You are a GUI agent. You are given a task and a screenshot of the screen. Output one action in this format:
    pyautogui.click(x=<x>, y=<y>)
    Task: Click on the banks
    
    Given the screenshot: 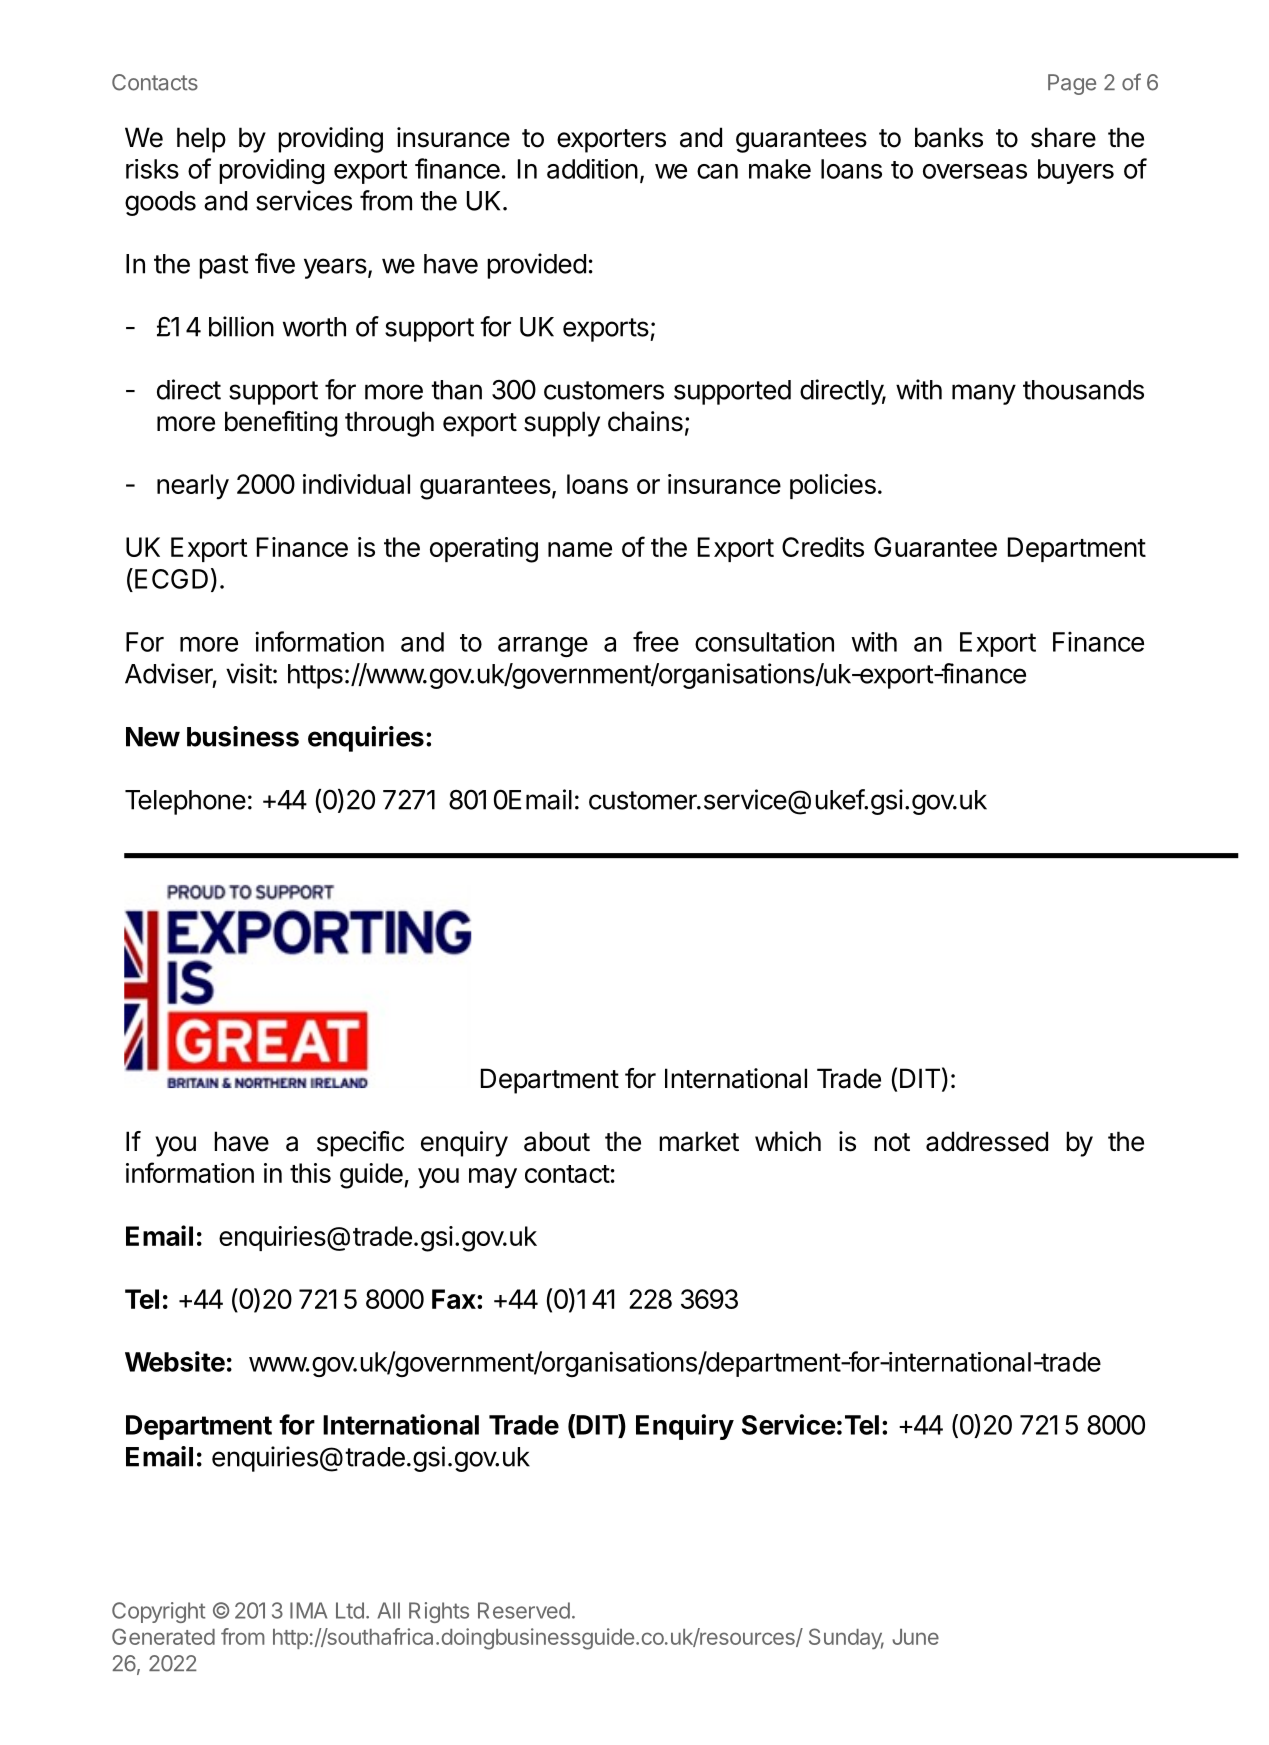 What is the action you would take?
    pyautogui.click(x=949, y=137)
